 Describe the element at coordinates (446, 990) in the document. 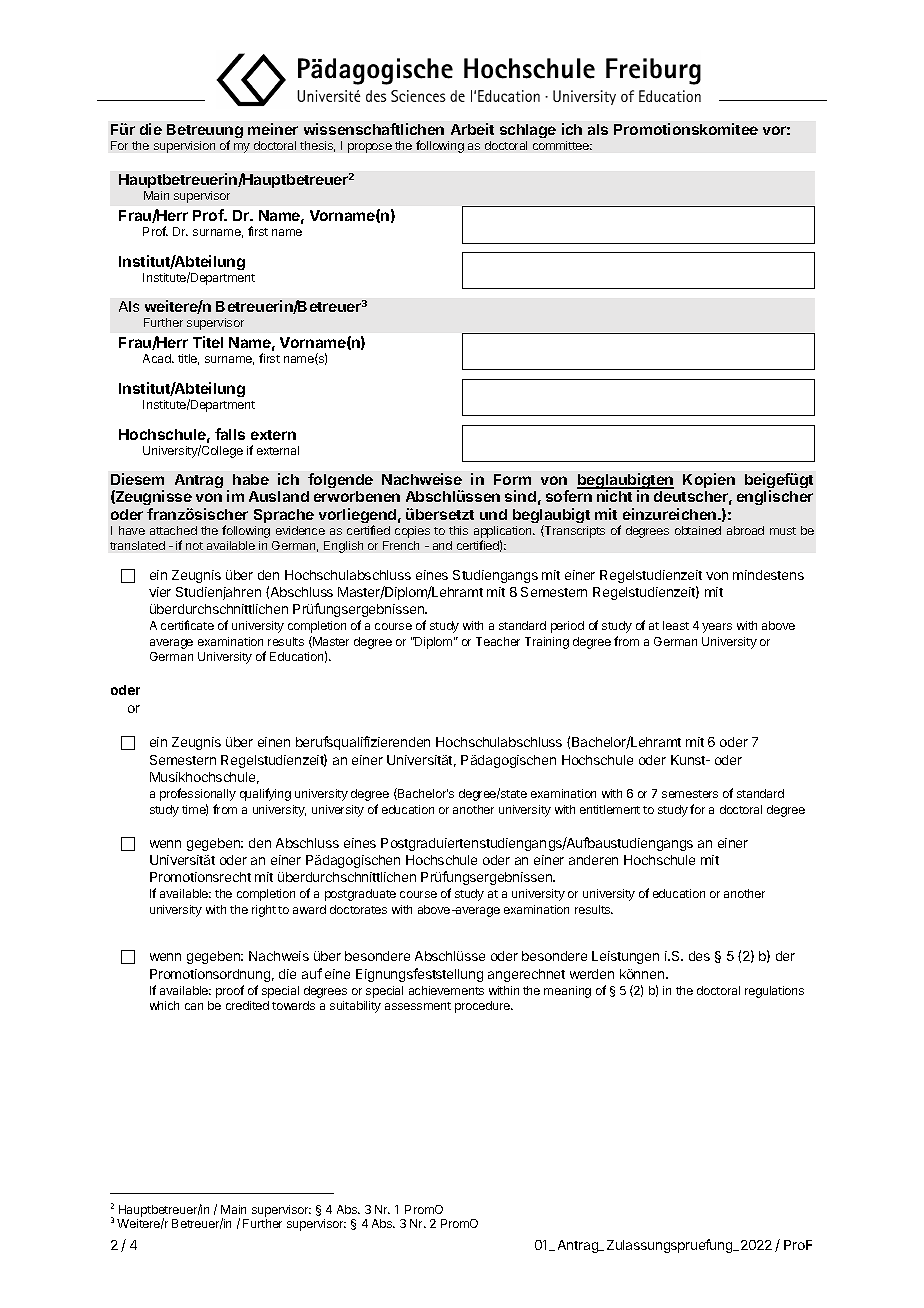

I see `achievements` at that location.
